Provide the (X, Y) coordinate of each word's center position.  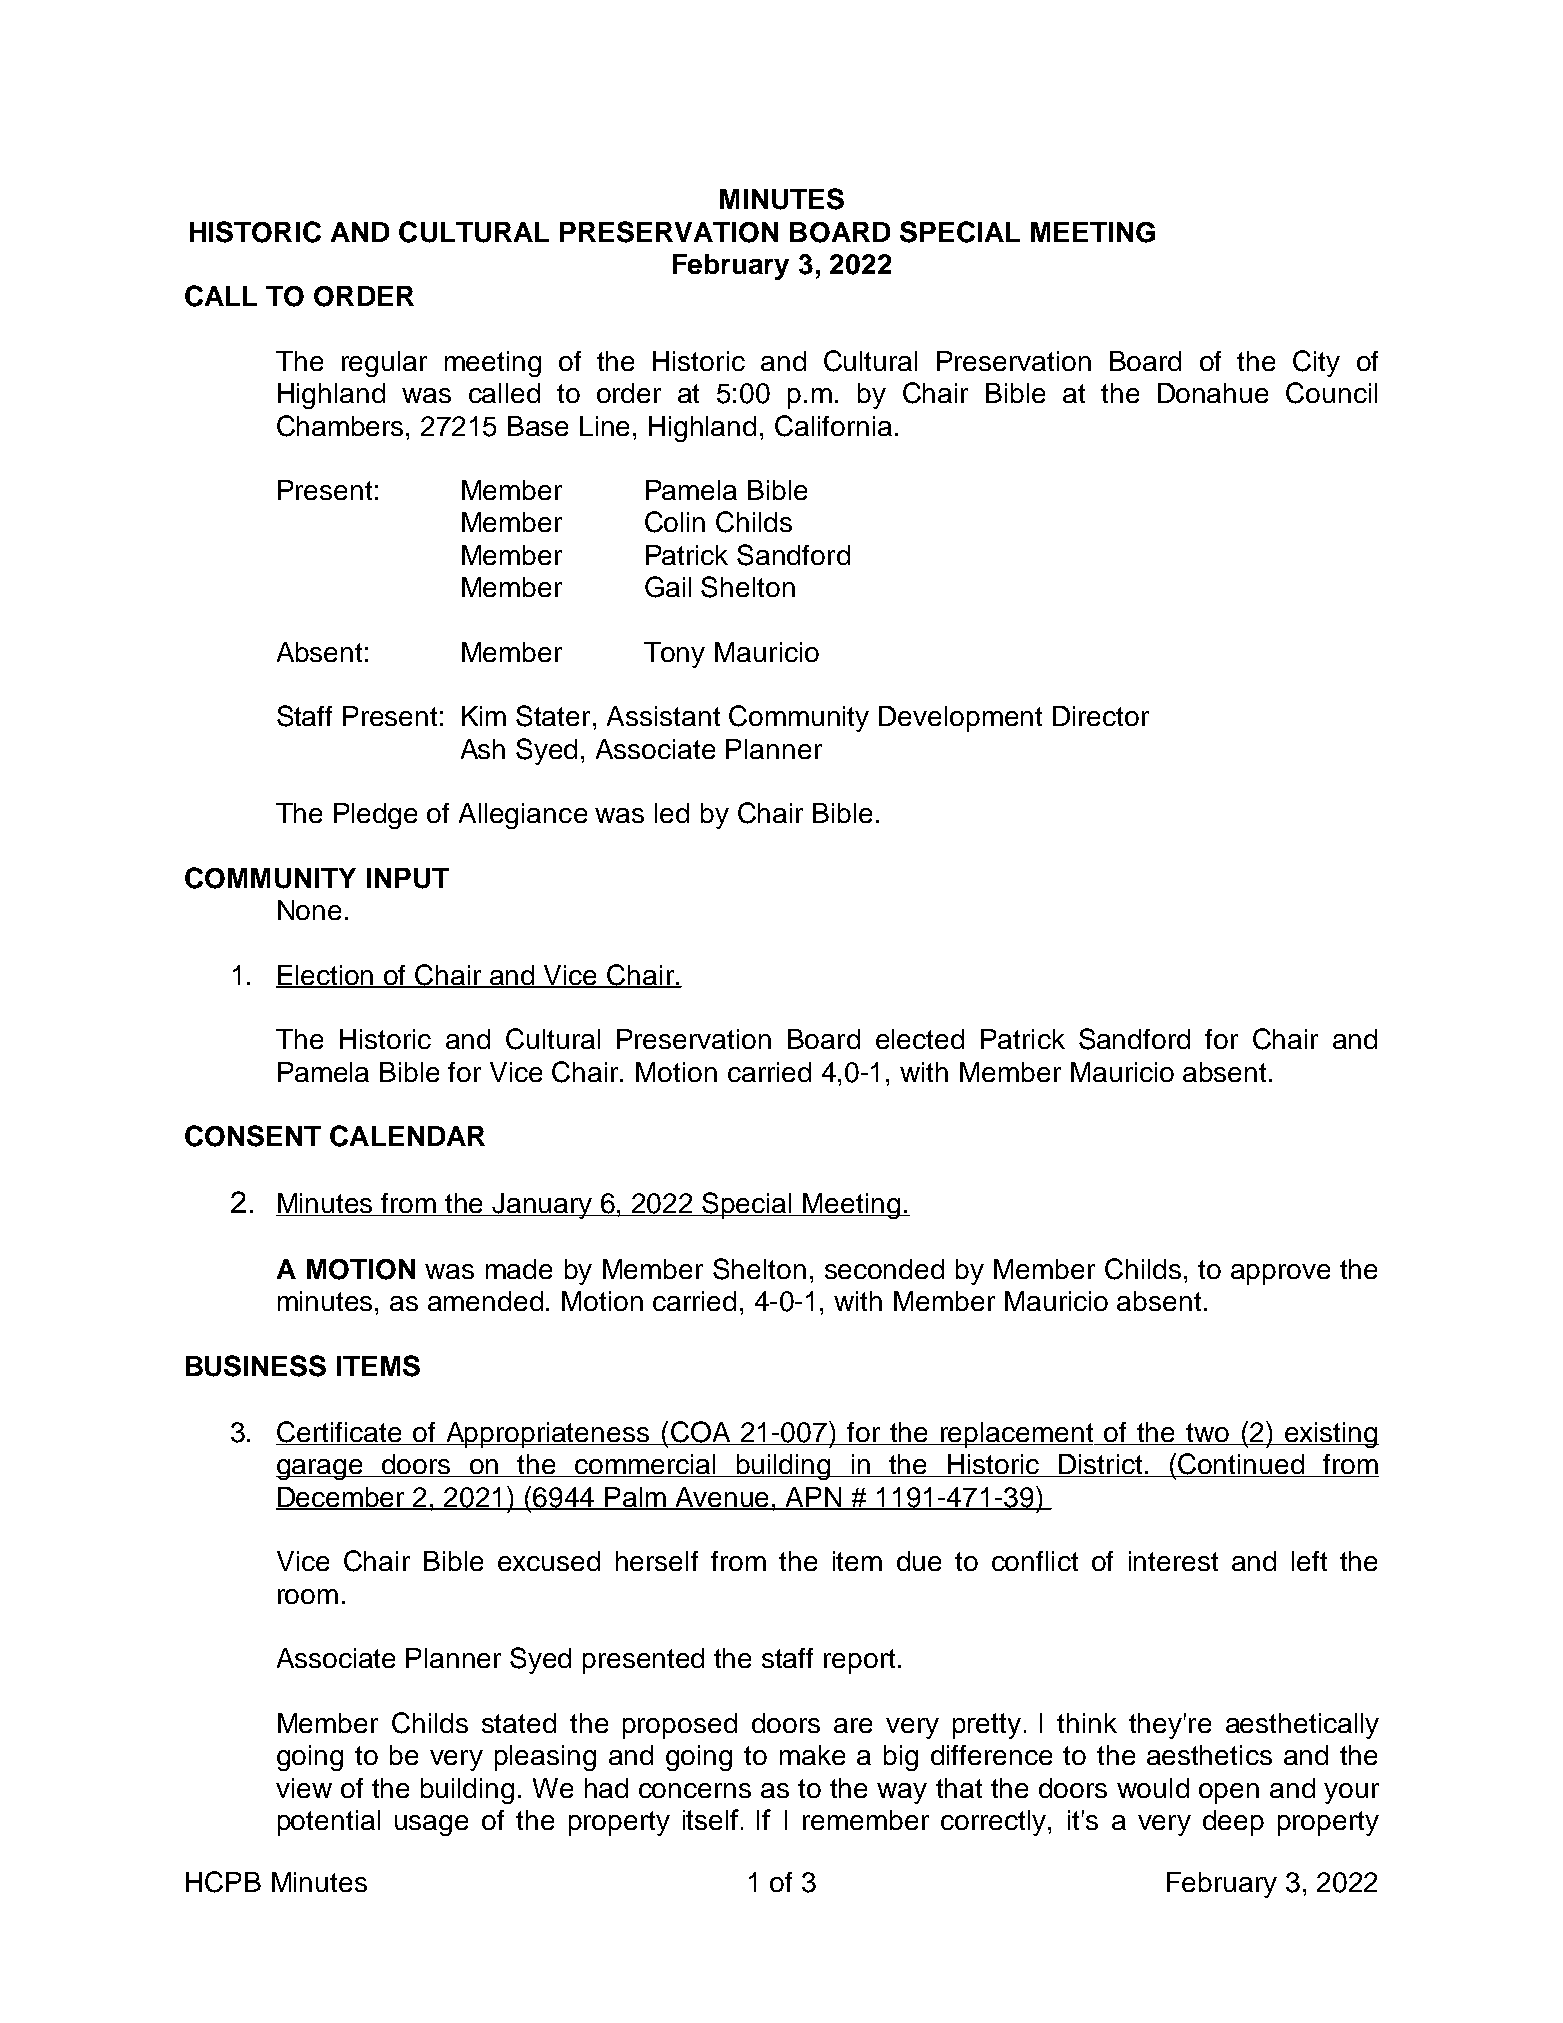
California (833, 426)
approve (1280, 1274)
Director (1101, 716)
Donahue (1213, 393)
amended (485, 1301)
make (812, 1755)
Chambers (342, 426)
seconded (884, 1269)
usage (431, 1825)
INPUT (408, 878)
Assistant (663, 716)
